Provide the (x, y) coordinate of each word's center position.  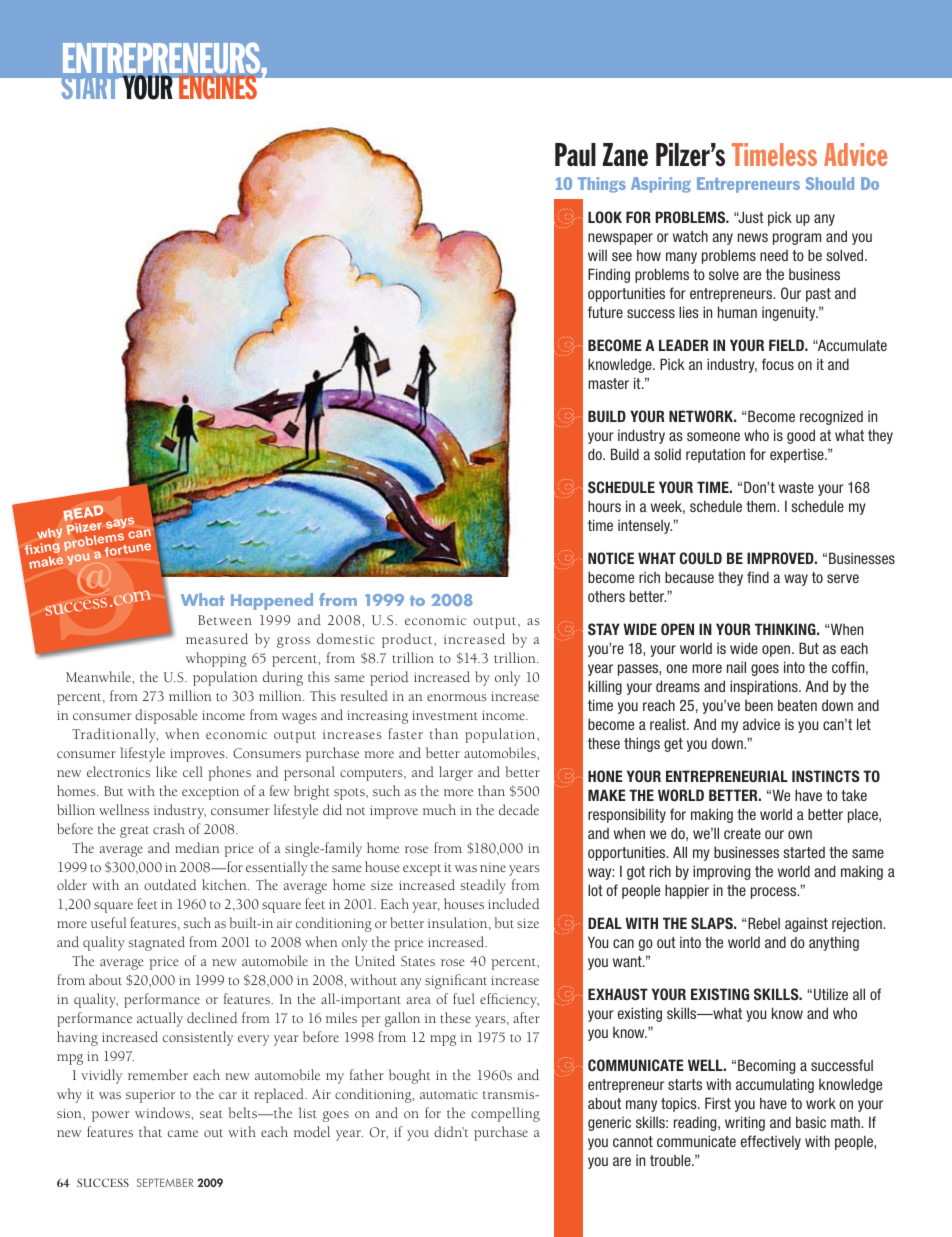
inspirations (765, 687)
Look (605, 217)
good (801, 436)
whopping (216, 659)
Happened (272, 601)
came (183, 1133)
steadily (483, 886)
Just (750, 217)
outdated (170, 884)
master (608, 383)
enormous (457, 697)
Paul (575, 154)
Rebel (764, 923)
